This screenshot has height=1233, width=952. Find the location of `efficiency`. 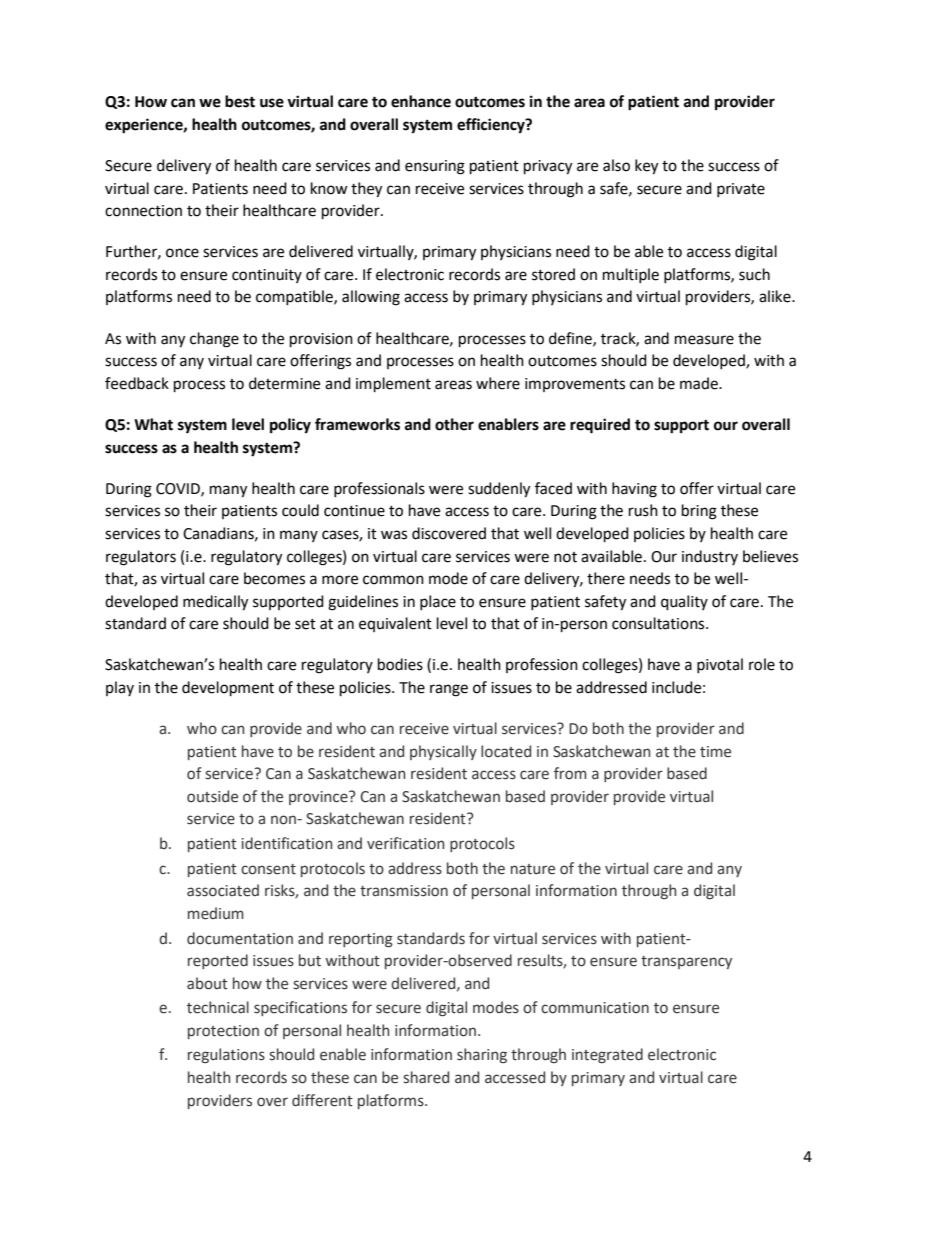

efficiency is located at coordinates (492, 126).
